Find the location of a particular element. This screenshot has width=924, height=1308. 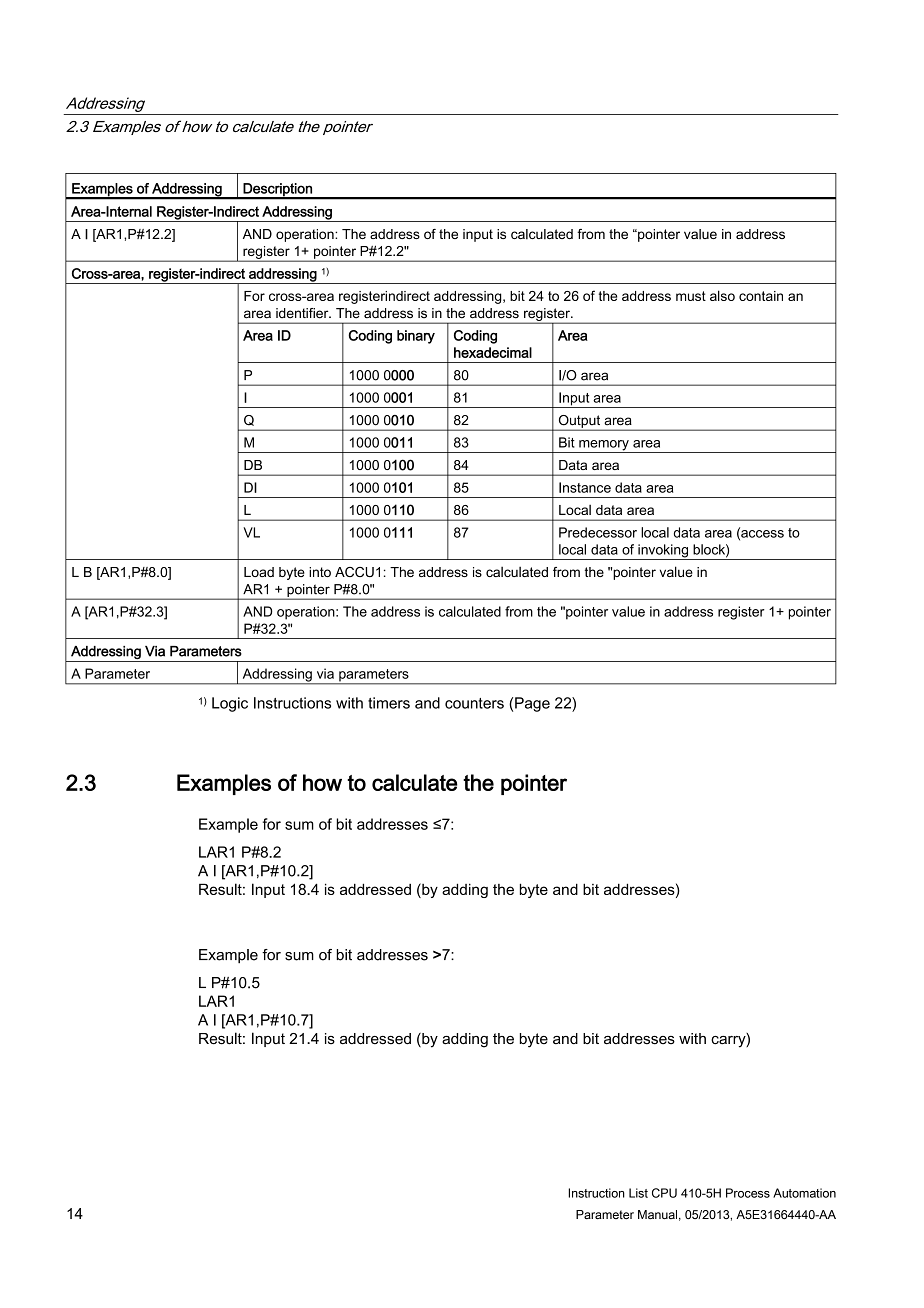

Logic is located at coordinates (230, 704).
